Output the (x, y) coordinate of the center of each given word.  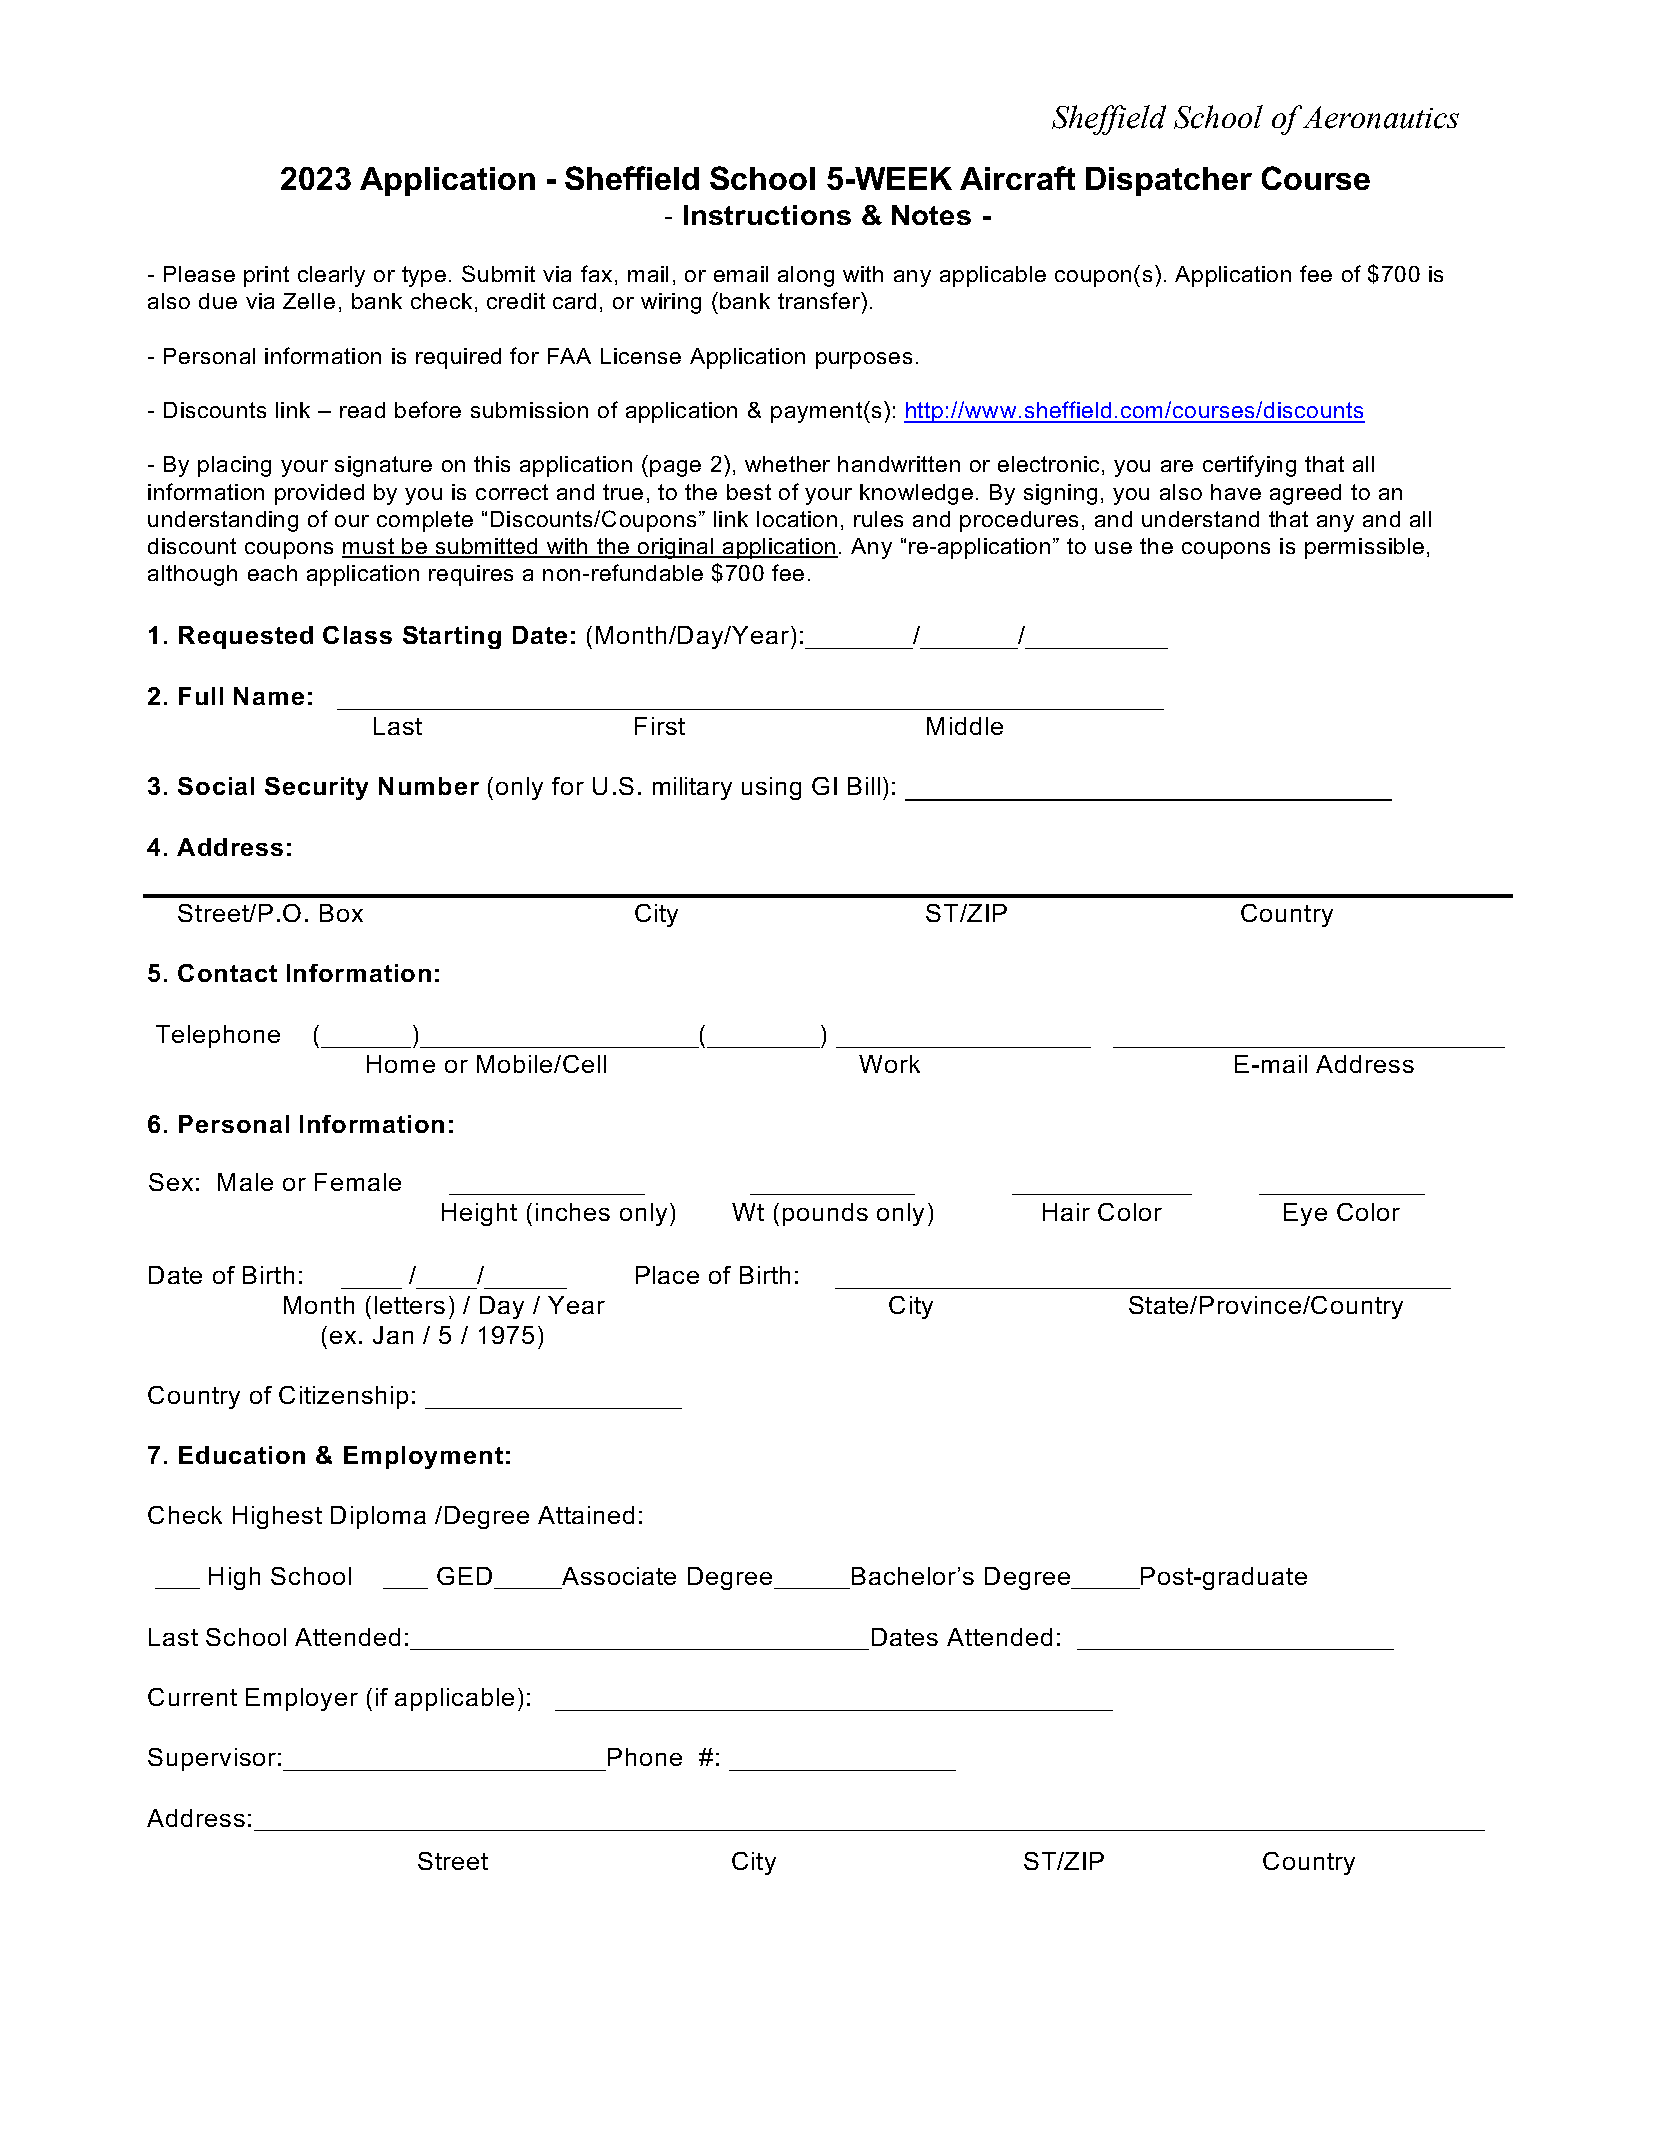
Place (667, 1275)
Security (316, 788)
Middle (965, 726)
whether (787, 464)
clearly (331, 276)
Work (889, 1064)
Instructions (767, 215)
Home (401, 1064)
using (771, 788)
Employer (302, 1699)
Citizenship (343, 1397)
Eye (1305, 1214)
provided (319, 494)
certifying (1249, 466)
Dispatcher (1169, 181)
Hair (1066, 1212)
